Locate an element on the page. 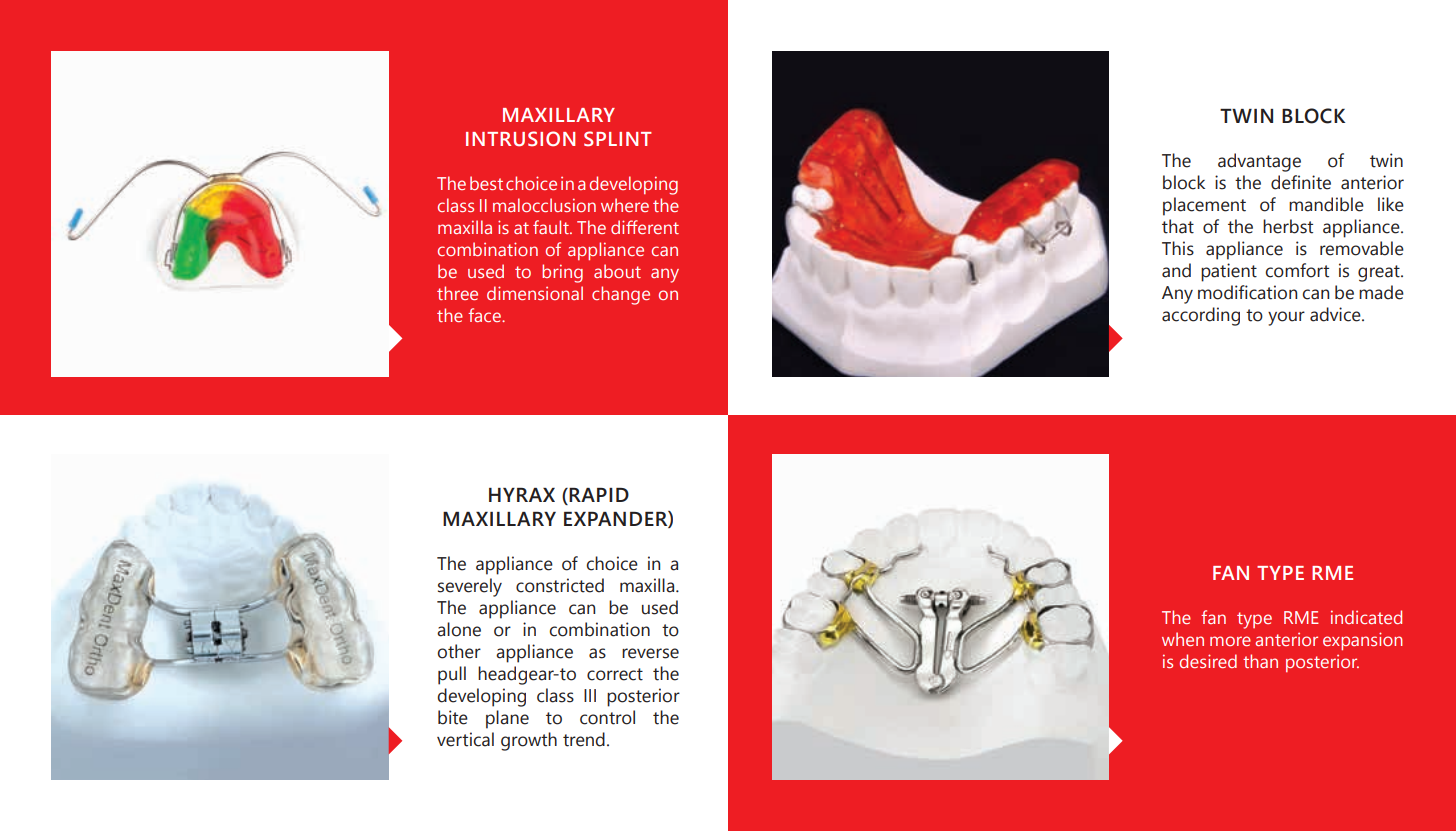 This document has height=831, width=1456. RAPID is located at coordinates (598, 495).
